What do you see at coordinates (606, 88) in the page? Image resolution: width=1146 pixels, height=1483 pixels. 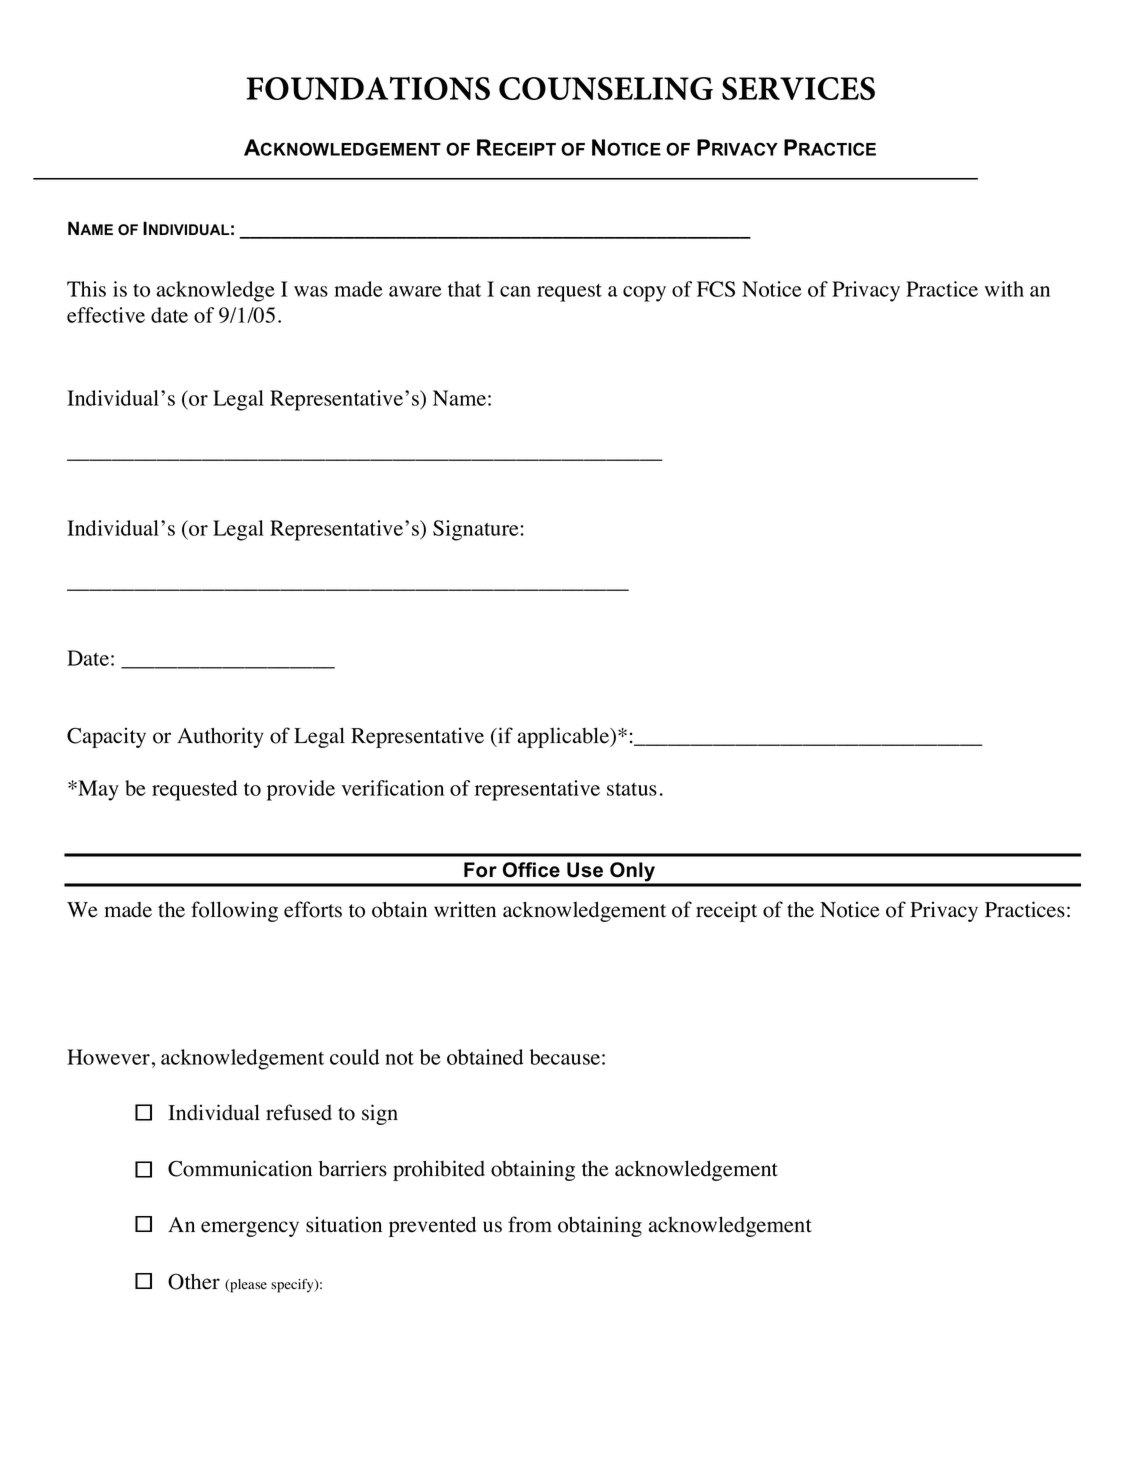 I see `COUNSELING` at bounding box center [606, 88].
